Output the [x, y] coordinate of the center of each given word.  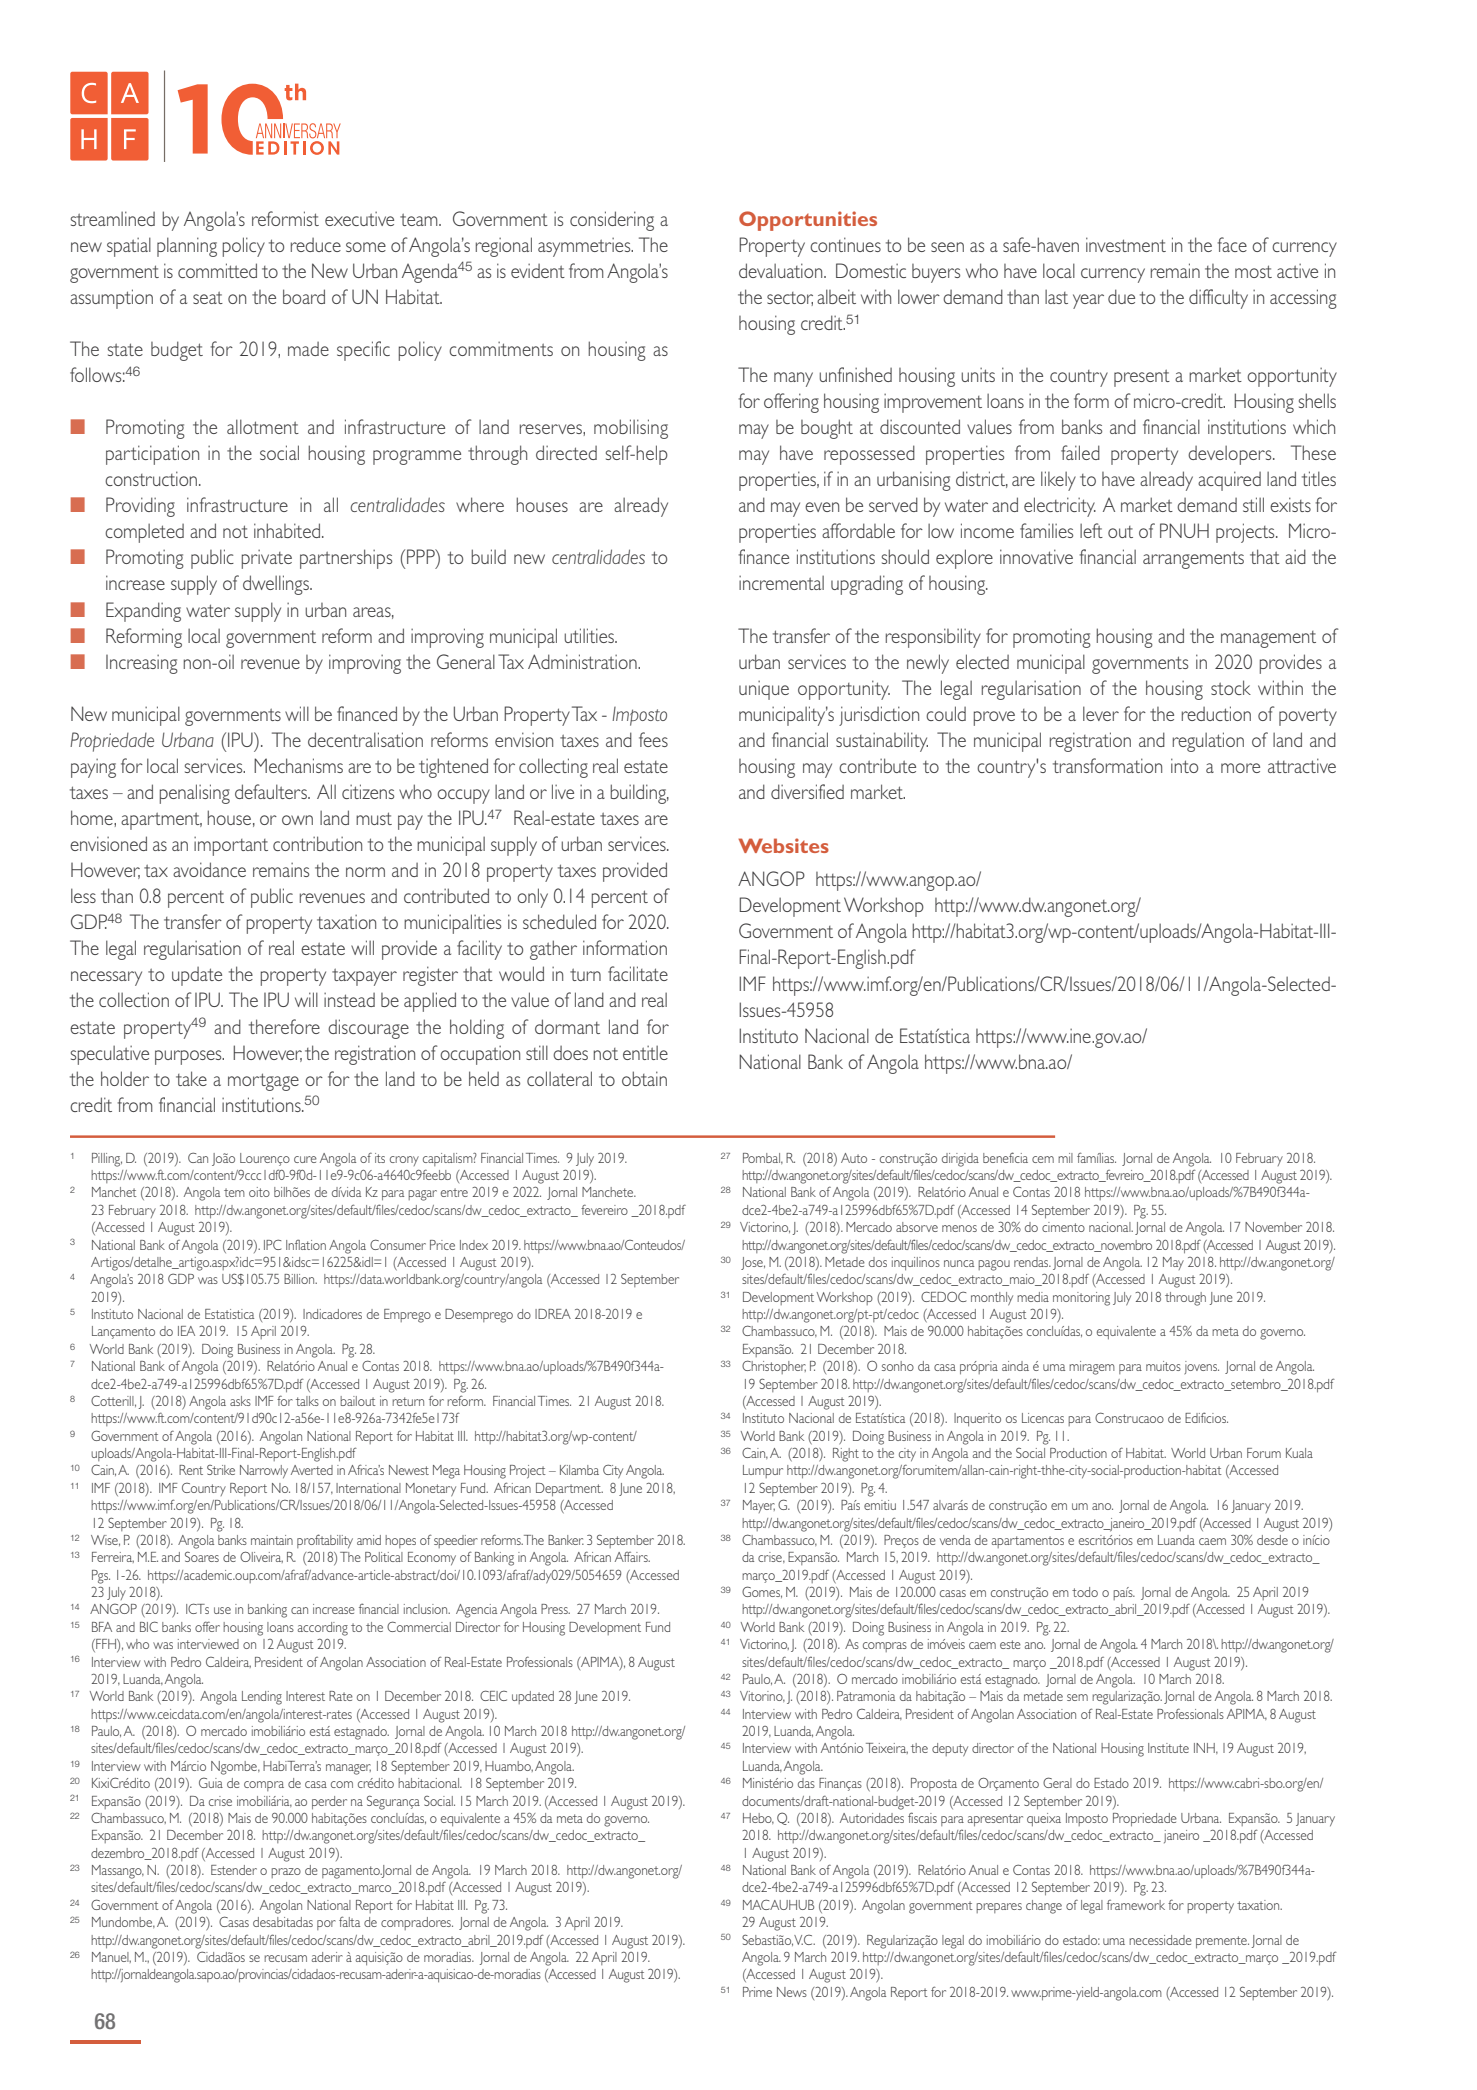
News [792, 1992]
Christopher [774, 1367]
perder [329, 1802]
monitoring [1081, 1299]
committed [217, 270]
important [231, 846]
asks [240, 1401]
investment [1126, 244]
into [1184, 765]
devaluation [782, 270]
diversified [807, 791]
